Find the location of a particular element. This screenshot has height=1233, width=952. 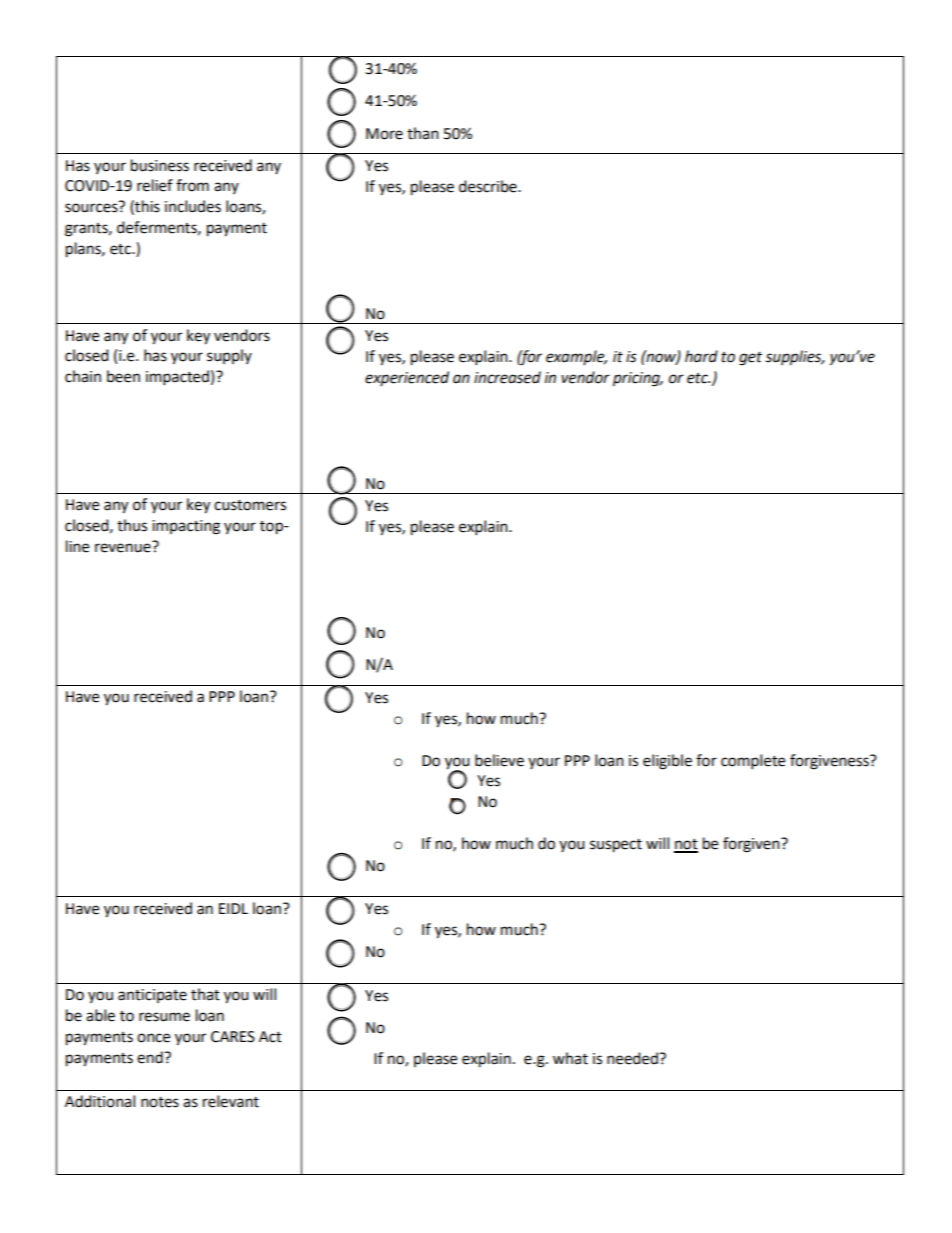

suspect is located at coordinates (616, 846).
